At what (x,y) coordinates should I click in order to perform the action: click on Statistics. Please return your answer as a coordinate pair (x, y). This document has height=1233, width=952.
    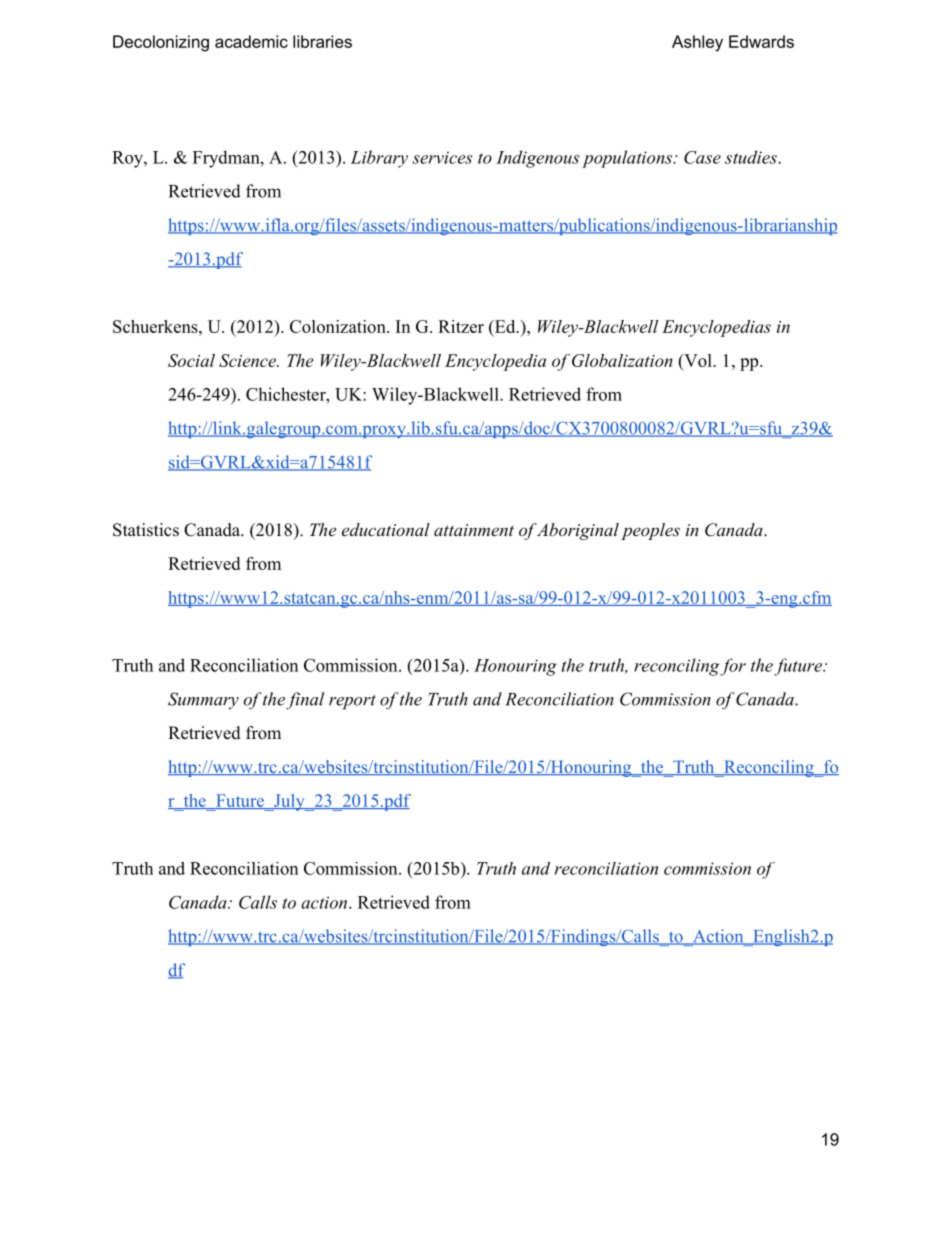
    Looking at the image, I should click on (146, 530).
